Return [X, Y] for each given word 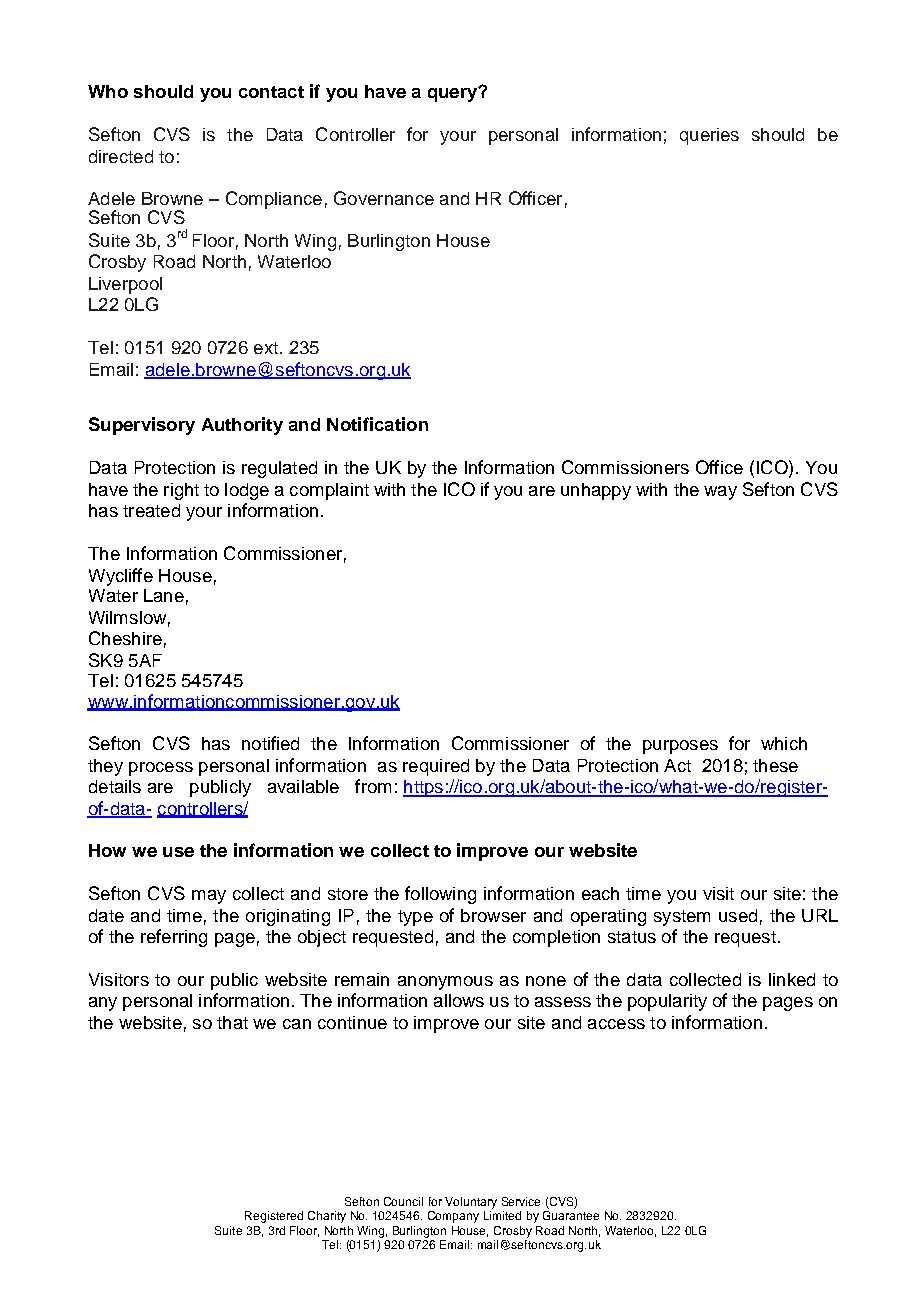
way [720, 493]
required [436, 767]
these [775, 765]
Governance [384, 198]
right [181, 491]
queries [709, 136]
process [161, 769]
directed [121, 156]
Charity [327, 1217]
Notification [377, 424]
